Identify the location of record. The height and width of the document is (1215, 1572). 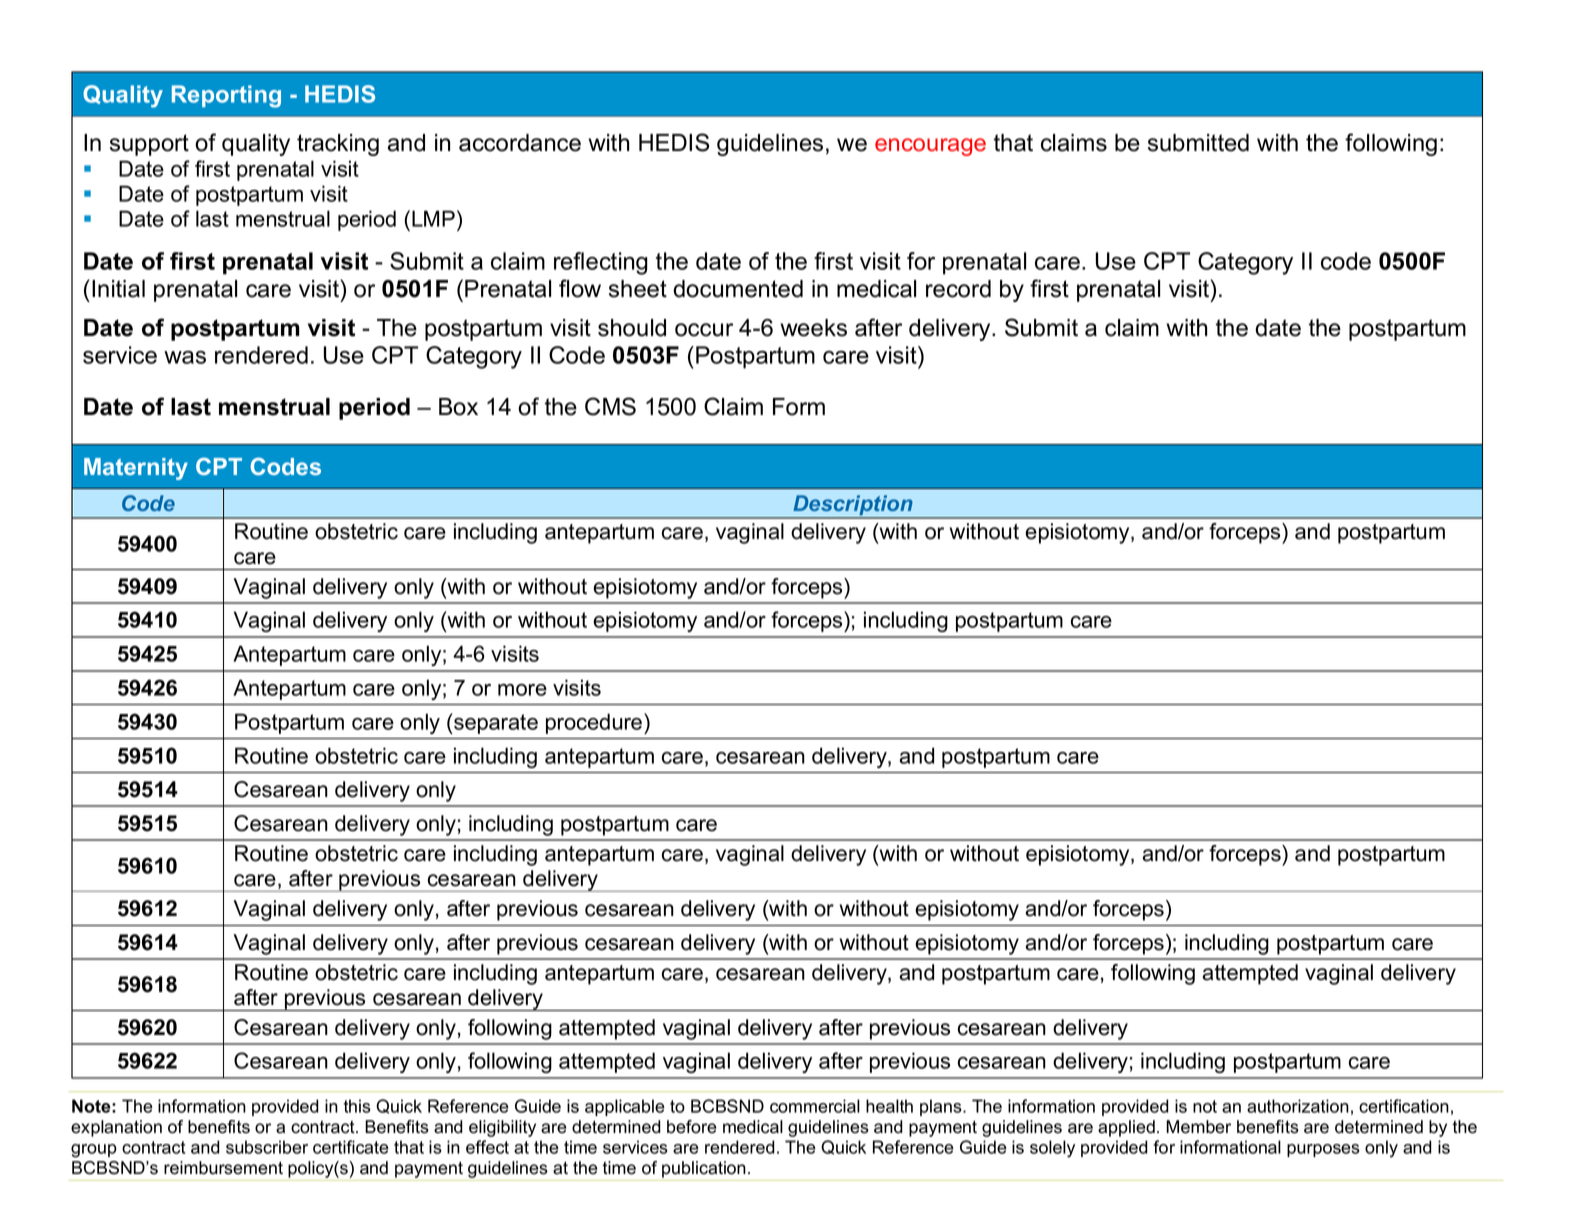
(958, 289).
